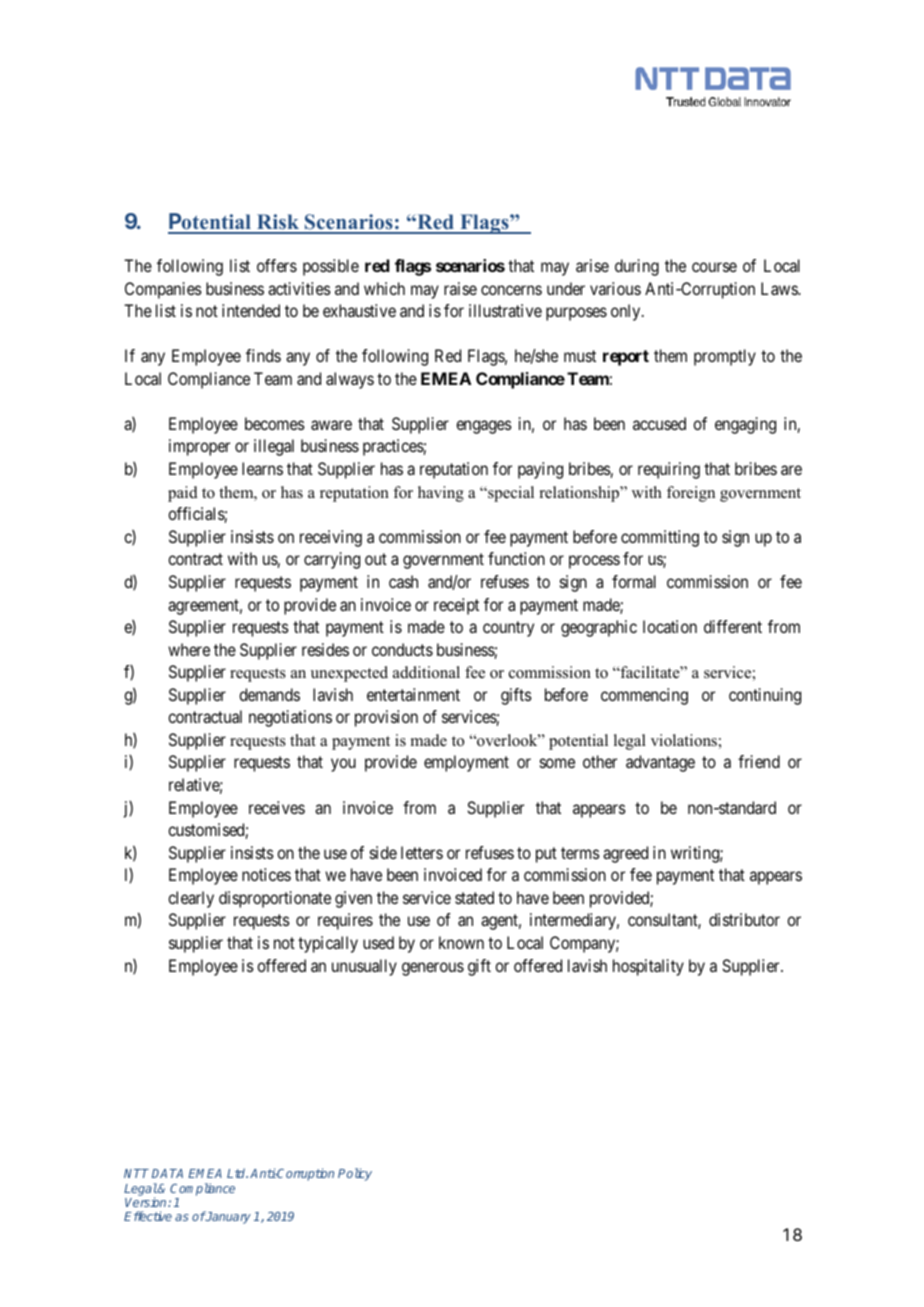 This page has height=1307, width=924. Describe the element at coordinates (251, 310) in the page. I see `intended` at that location.
